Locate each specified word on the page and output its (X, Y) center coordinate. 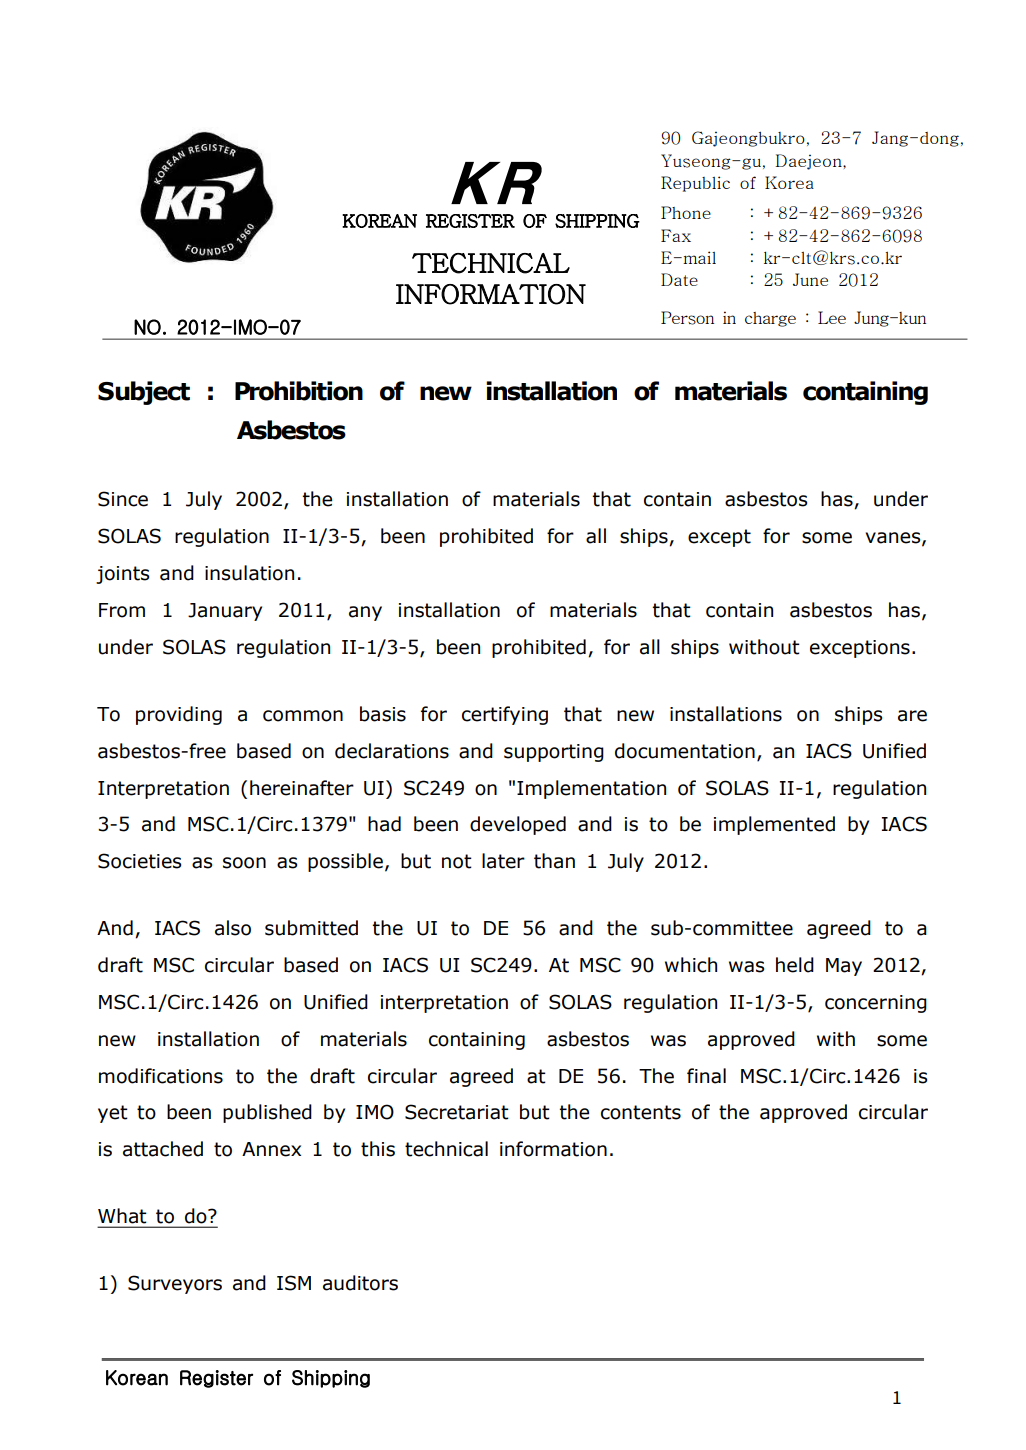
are (912, 716)
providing (179, 715)
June (810, 279)
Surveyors (175, 1284)
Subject (144, 393)
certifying (505, 715)
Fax (676, 235)
